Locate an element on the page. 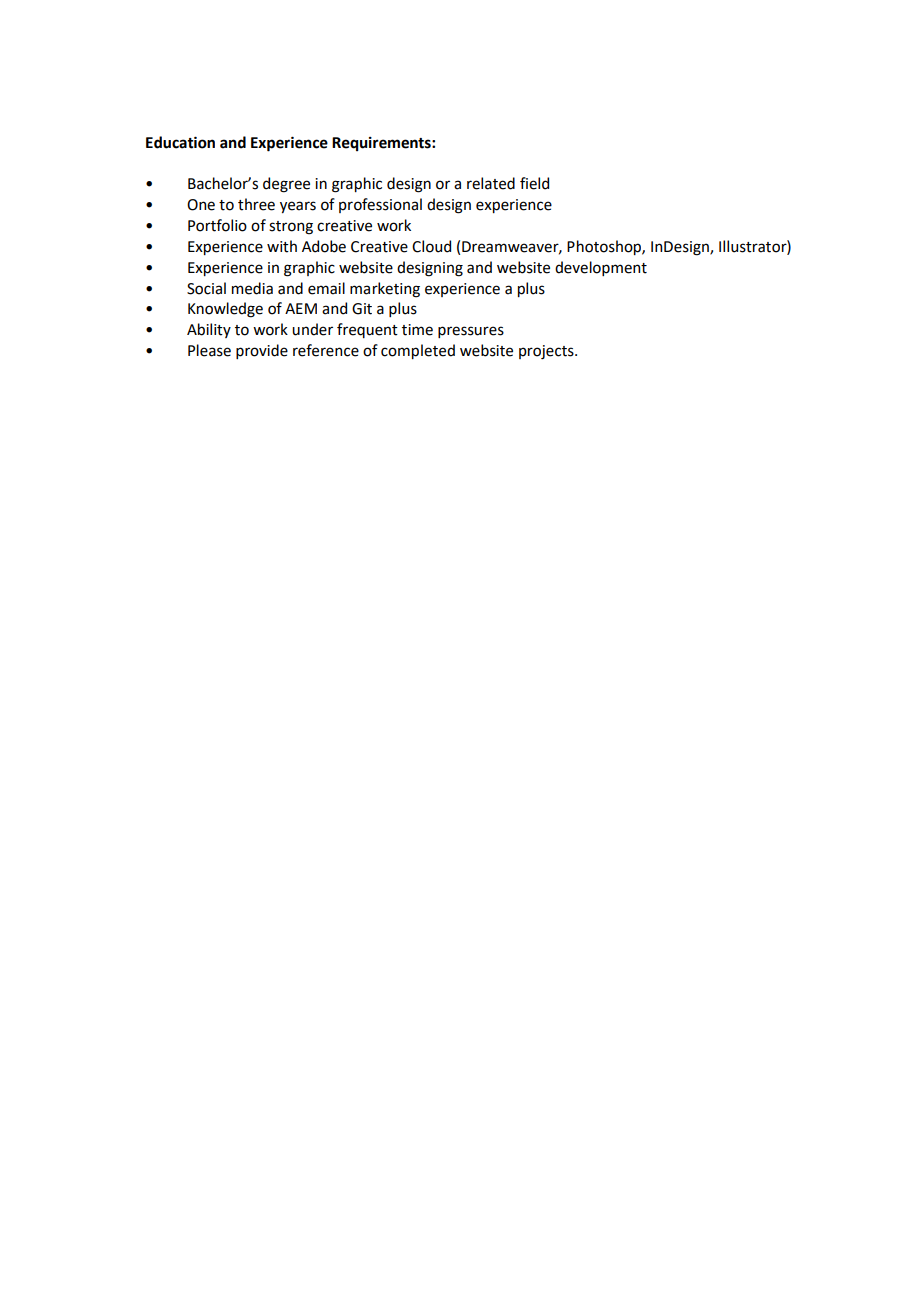 The height and width of the document is (1307, 924). development is located at coordinates (601, 268).
